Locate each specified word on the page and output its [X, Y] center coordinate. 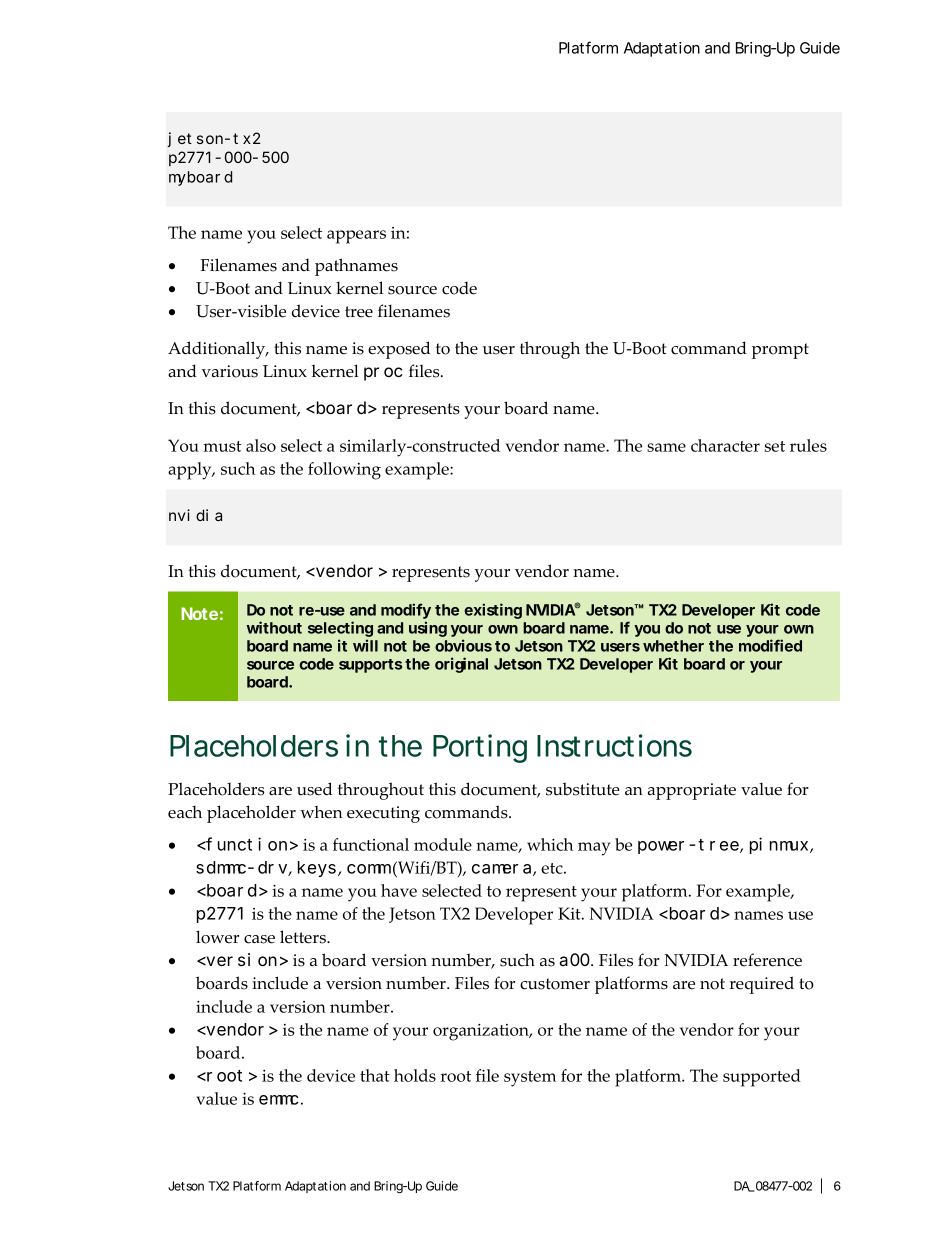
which [550, 844]
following [344, 471]
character [725, 445]
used [314, 789]
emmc [279, 1100]
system [530, 1079]
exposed [399, 350]
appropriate [692, 791]
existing [493, 611]
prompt [780, 351]
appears [356, 237]
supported [762, 1078]
